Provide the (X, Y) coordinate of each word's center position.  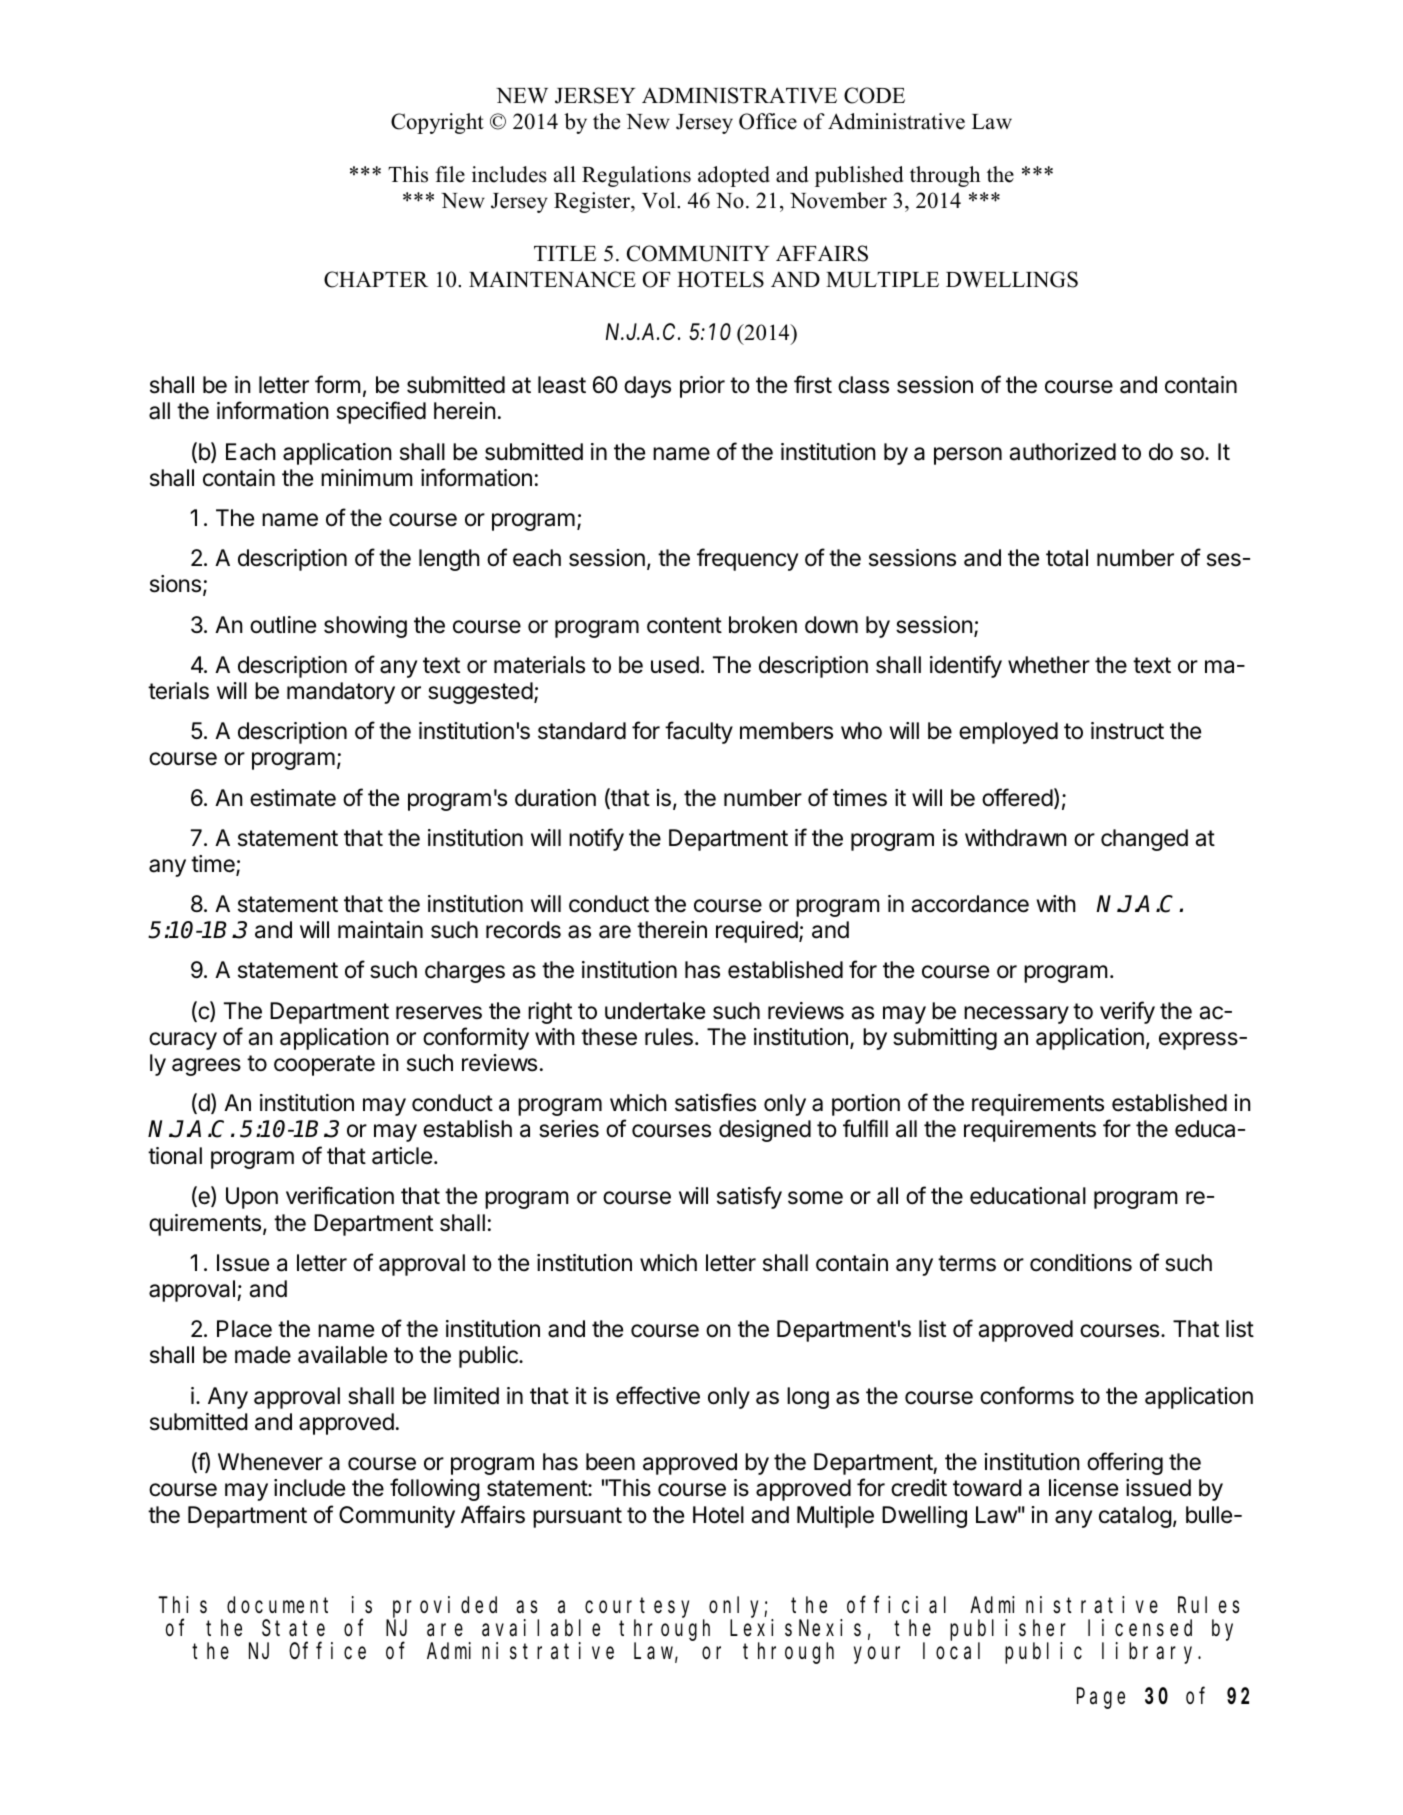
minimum (367, 477)
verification (340, 1195)
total (1067, 558)
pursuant (577, 1517)
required (757, 932)
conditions (1081, 1263)
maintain (380, 930)
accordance (970, 904)
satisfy (749, 1197)
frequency (747, 559)
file (450, 174)
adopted (734, 176)
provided (445, 1607)
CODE (874, 95)
